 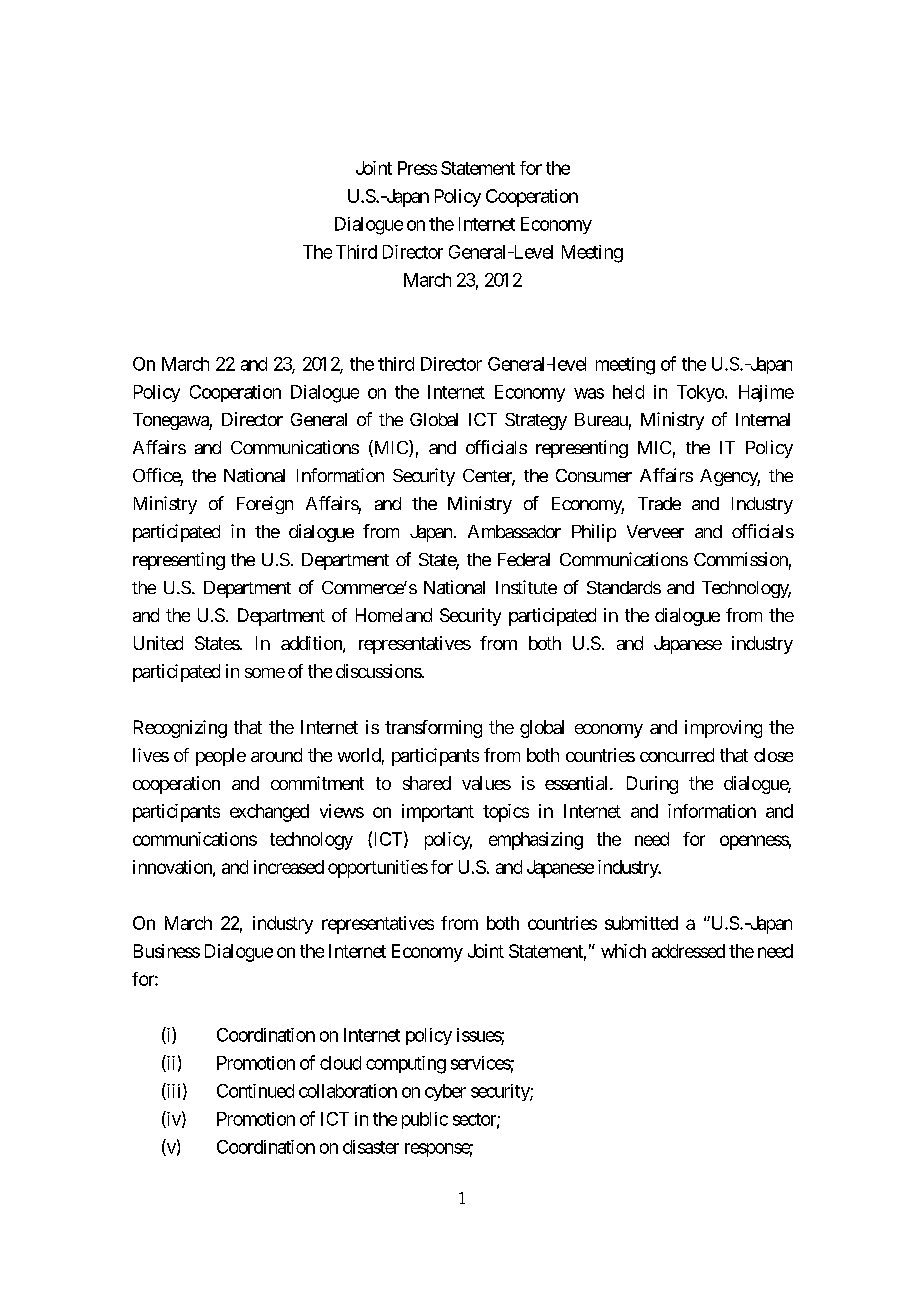 What do you see at coordinates (700, 393) in the image?
I see `Tokyo` at bounding box center [700, 393].
